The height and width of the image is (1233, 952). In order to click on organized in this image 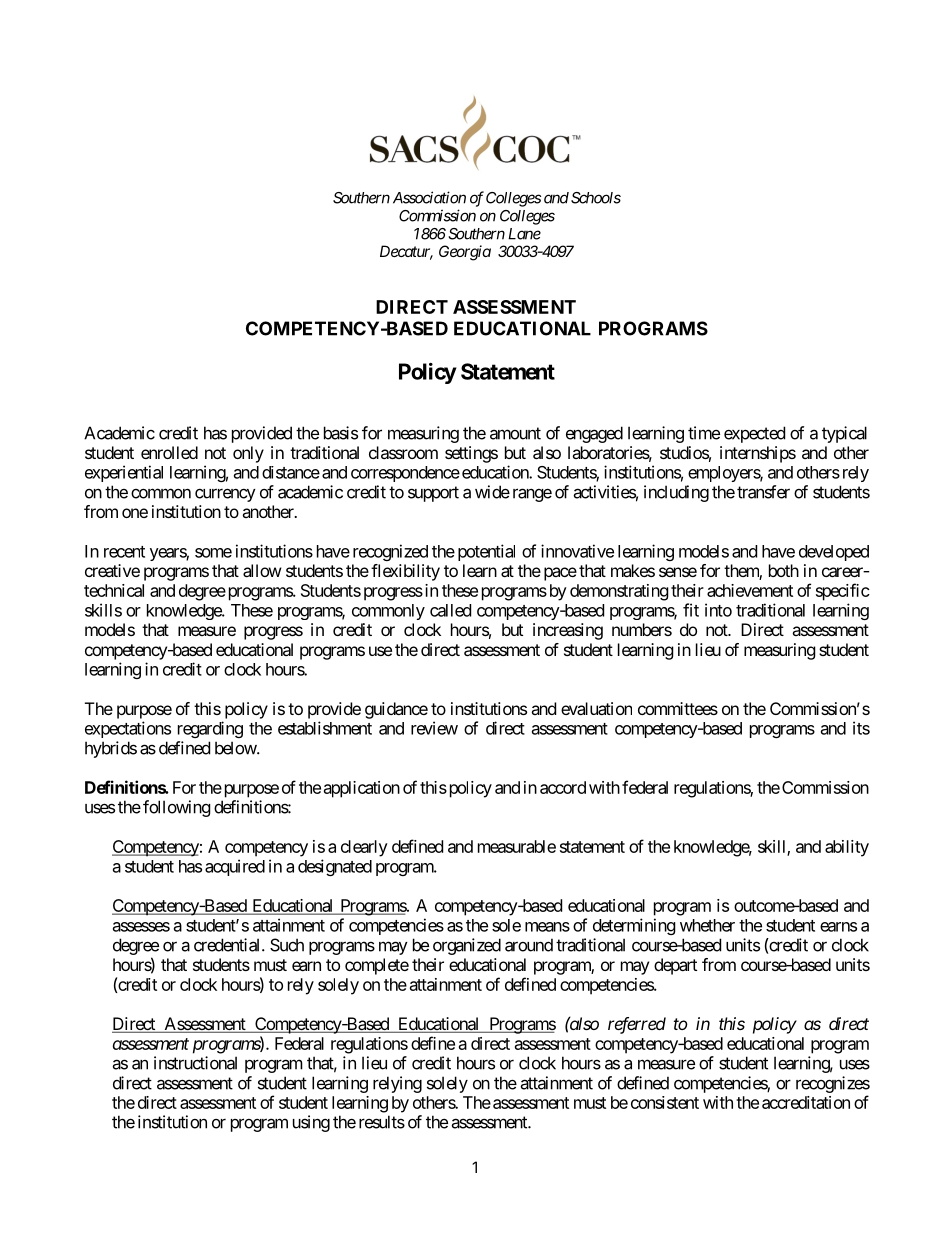, I will do `click(467, 946)`.
